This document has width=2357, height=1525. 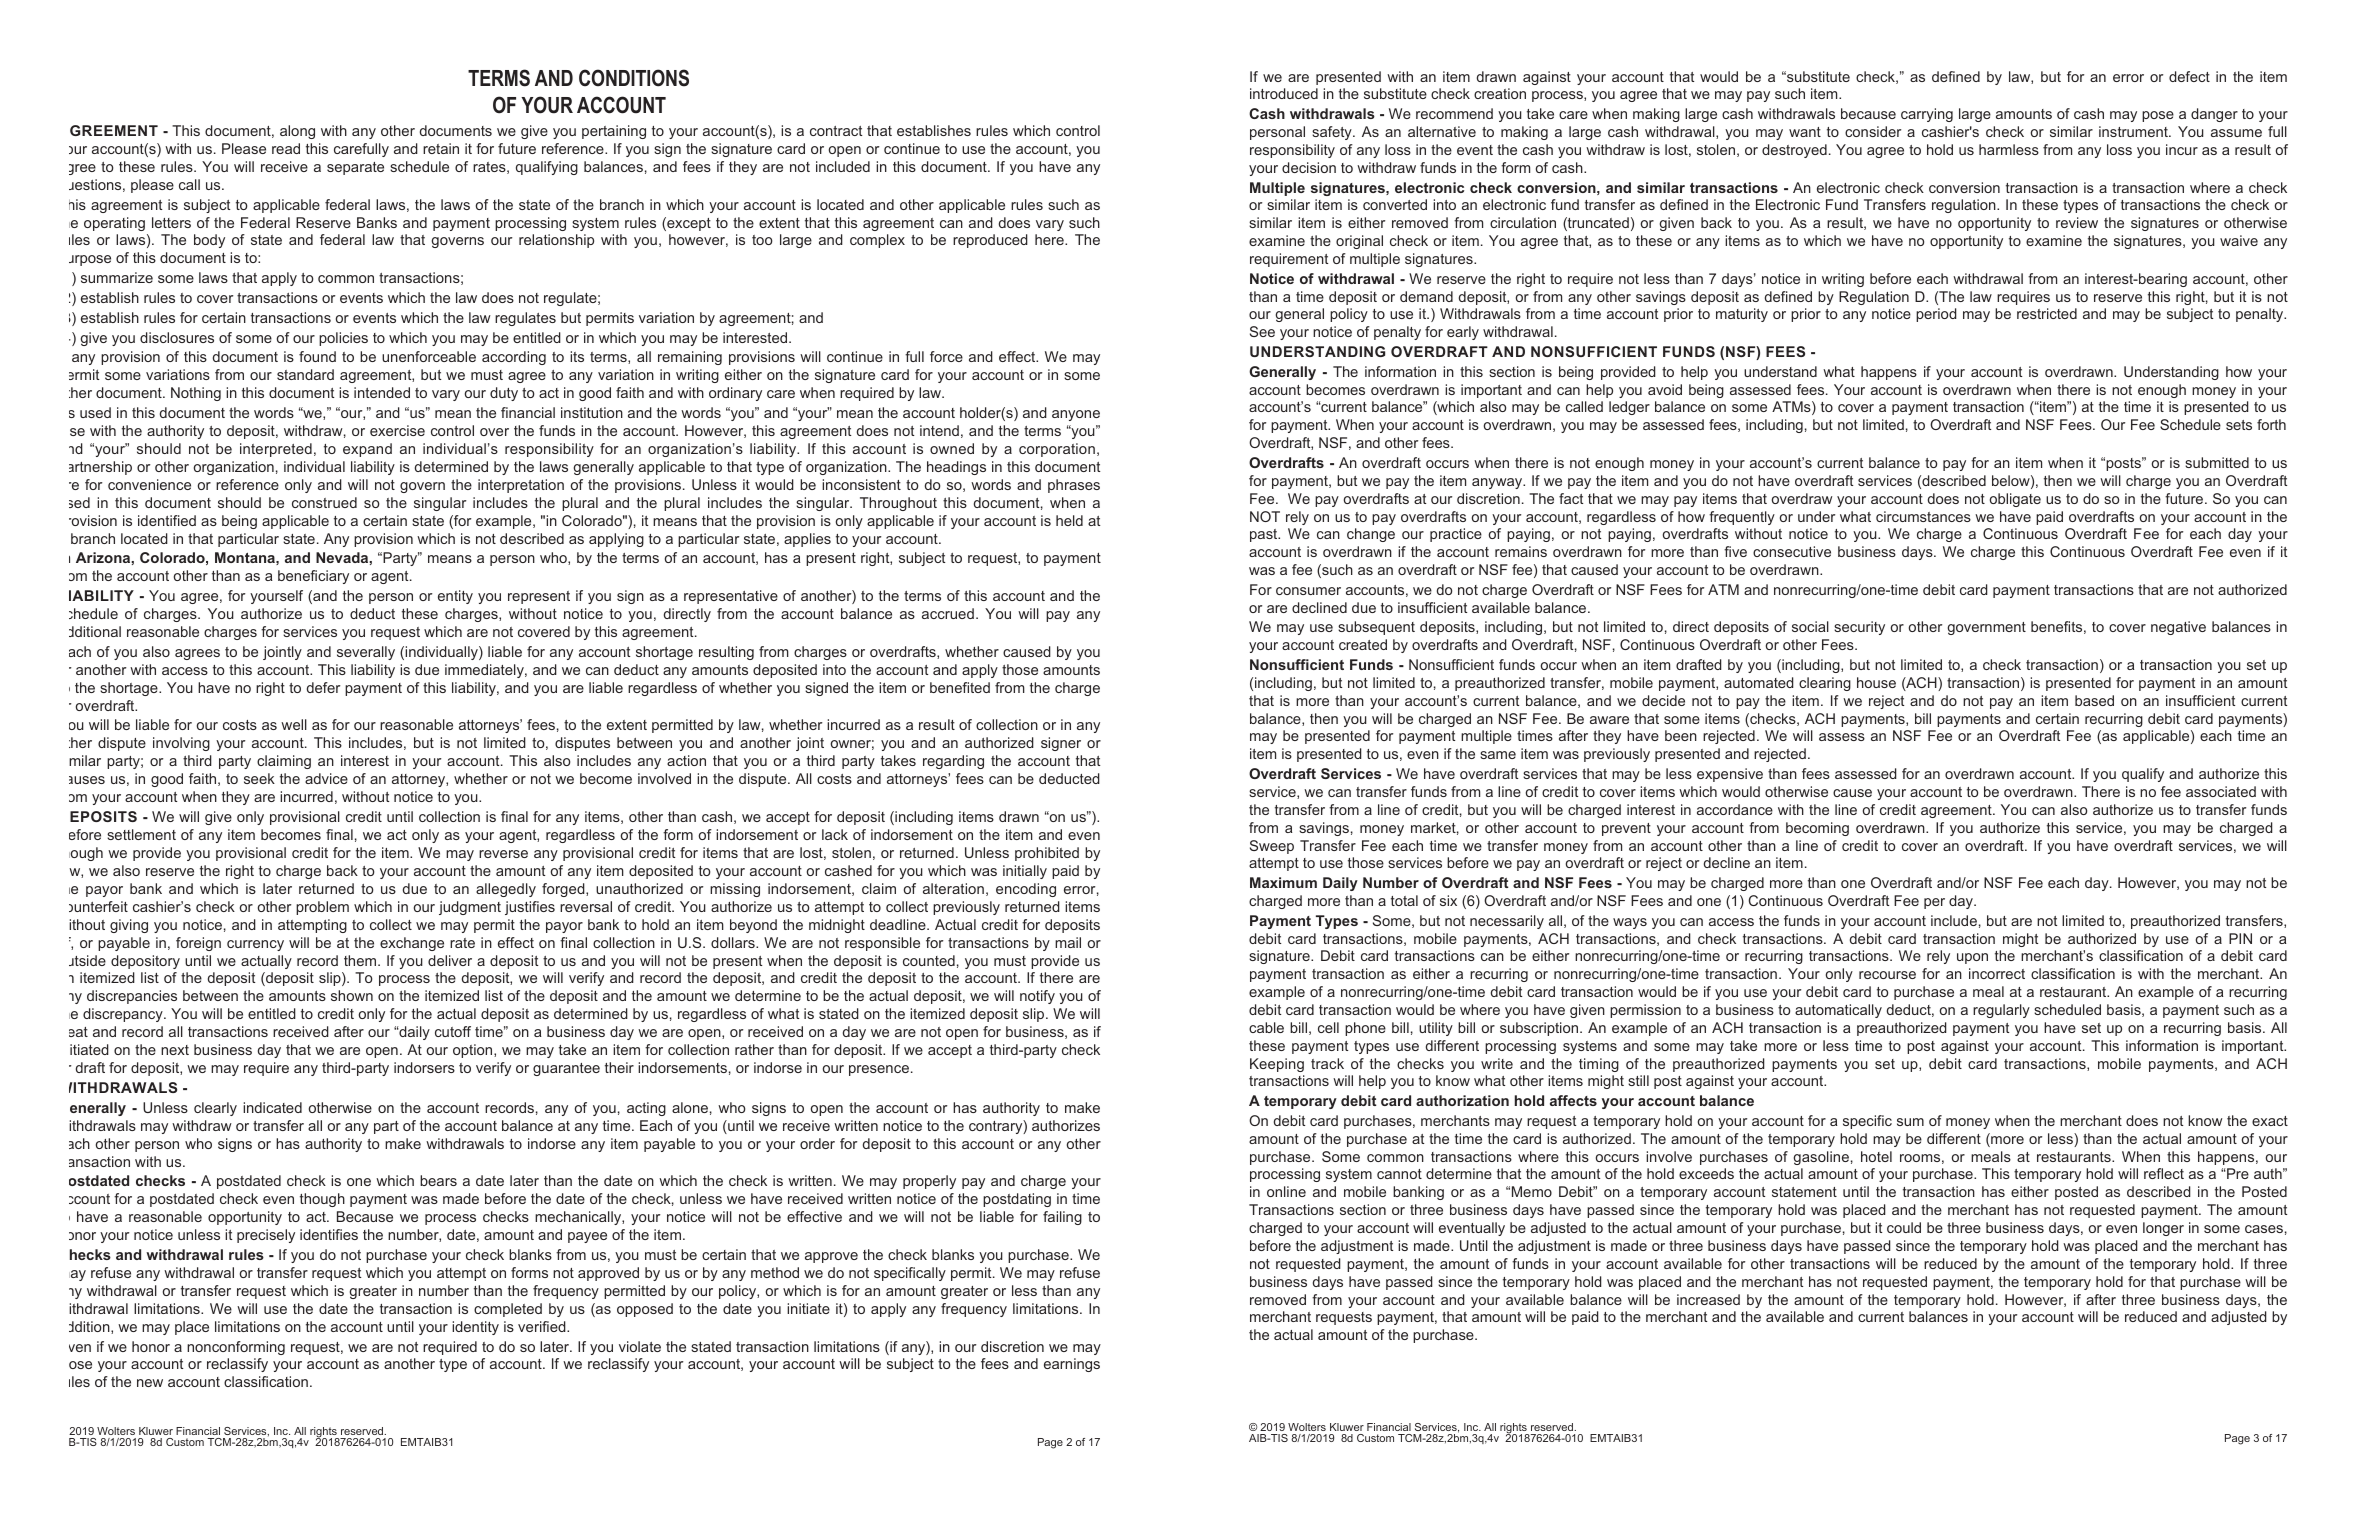 What do you see at coordinates (397, 430) in the document?
I see `exercise` at bounding box center [397, 430].
